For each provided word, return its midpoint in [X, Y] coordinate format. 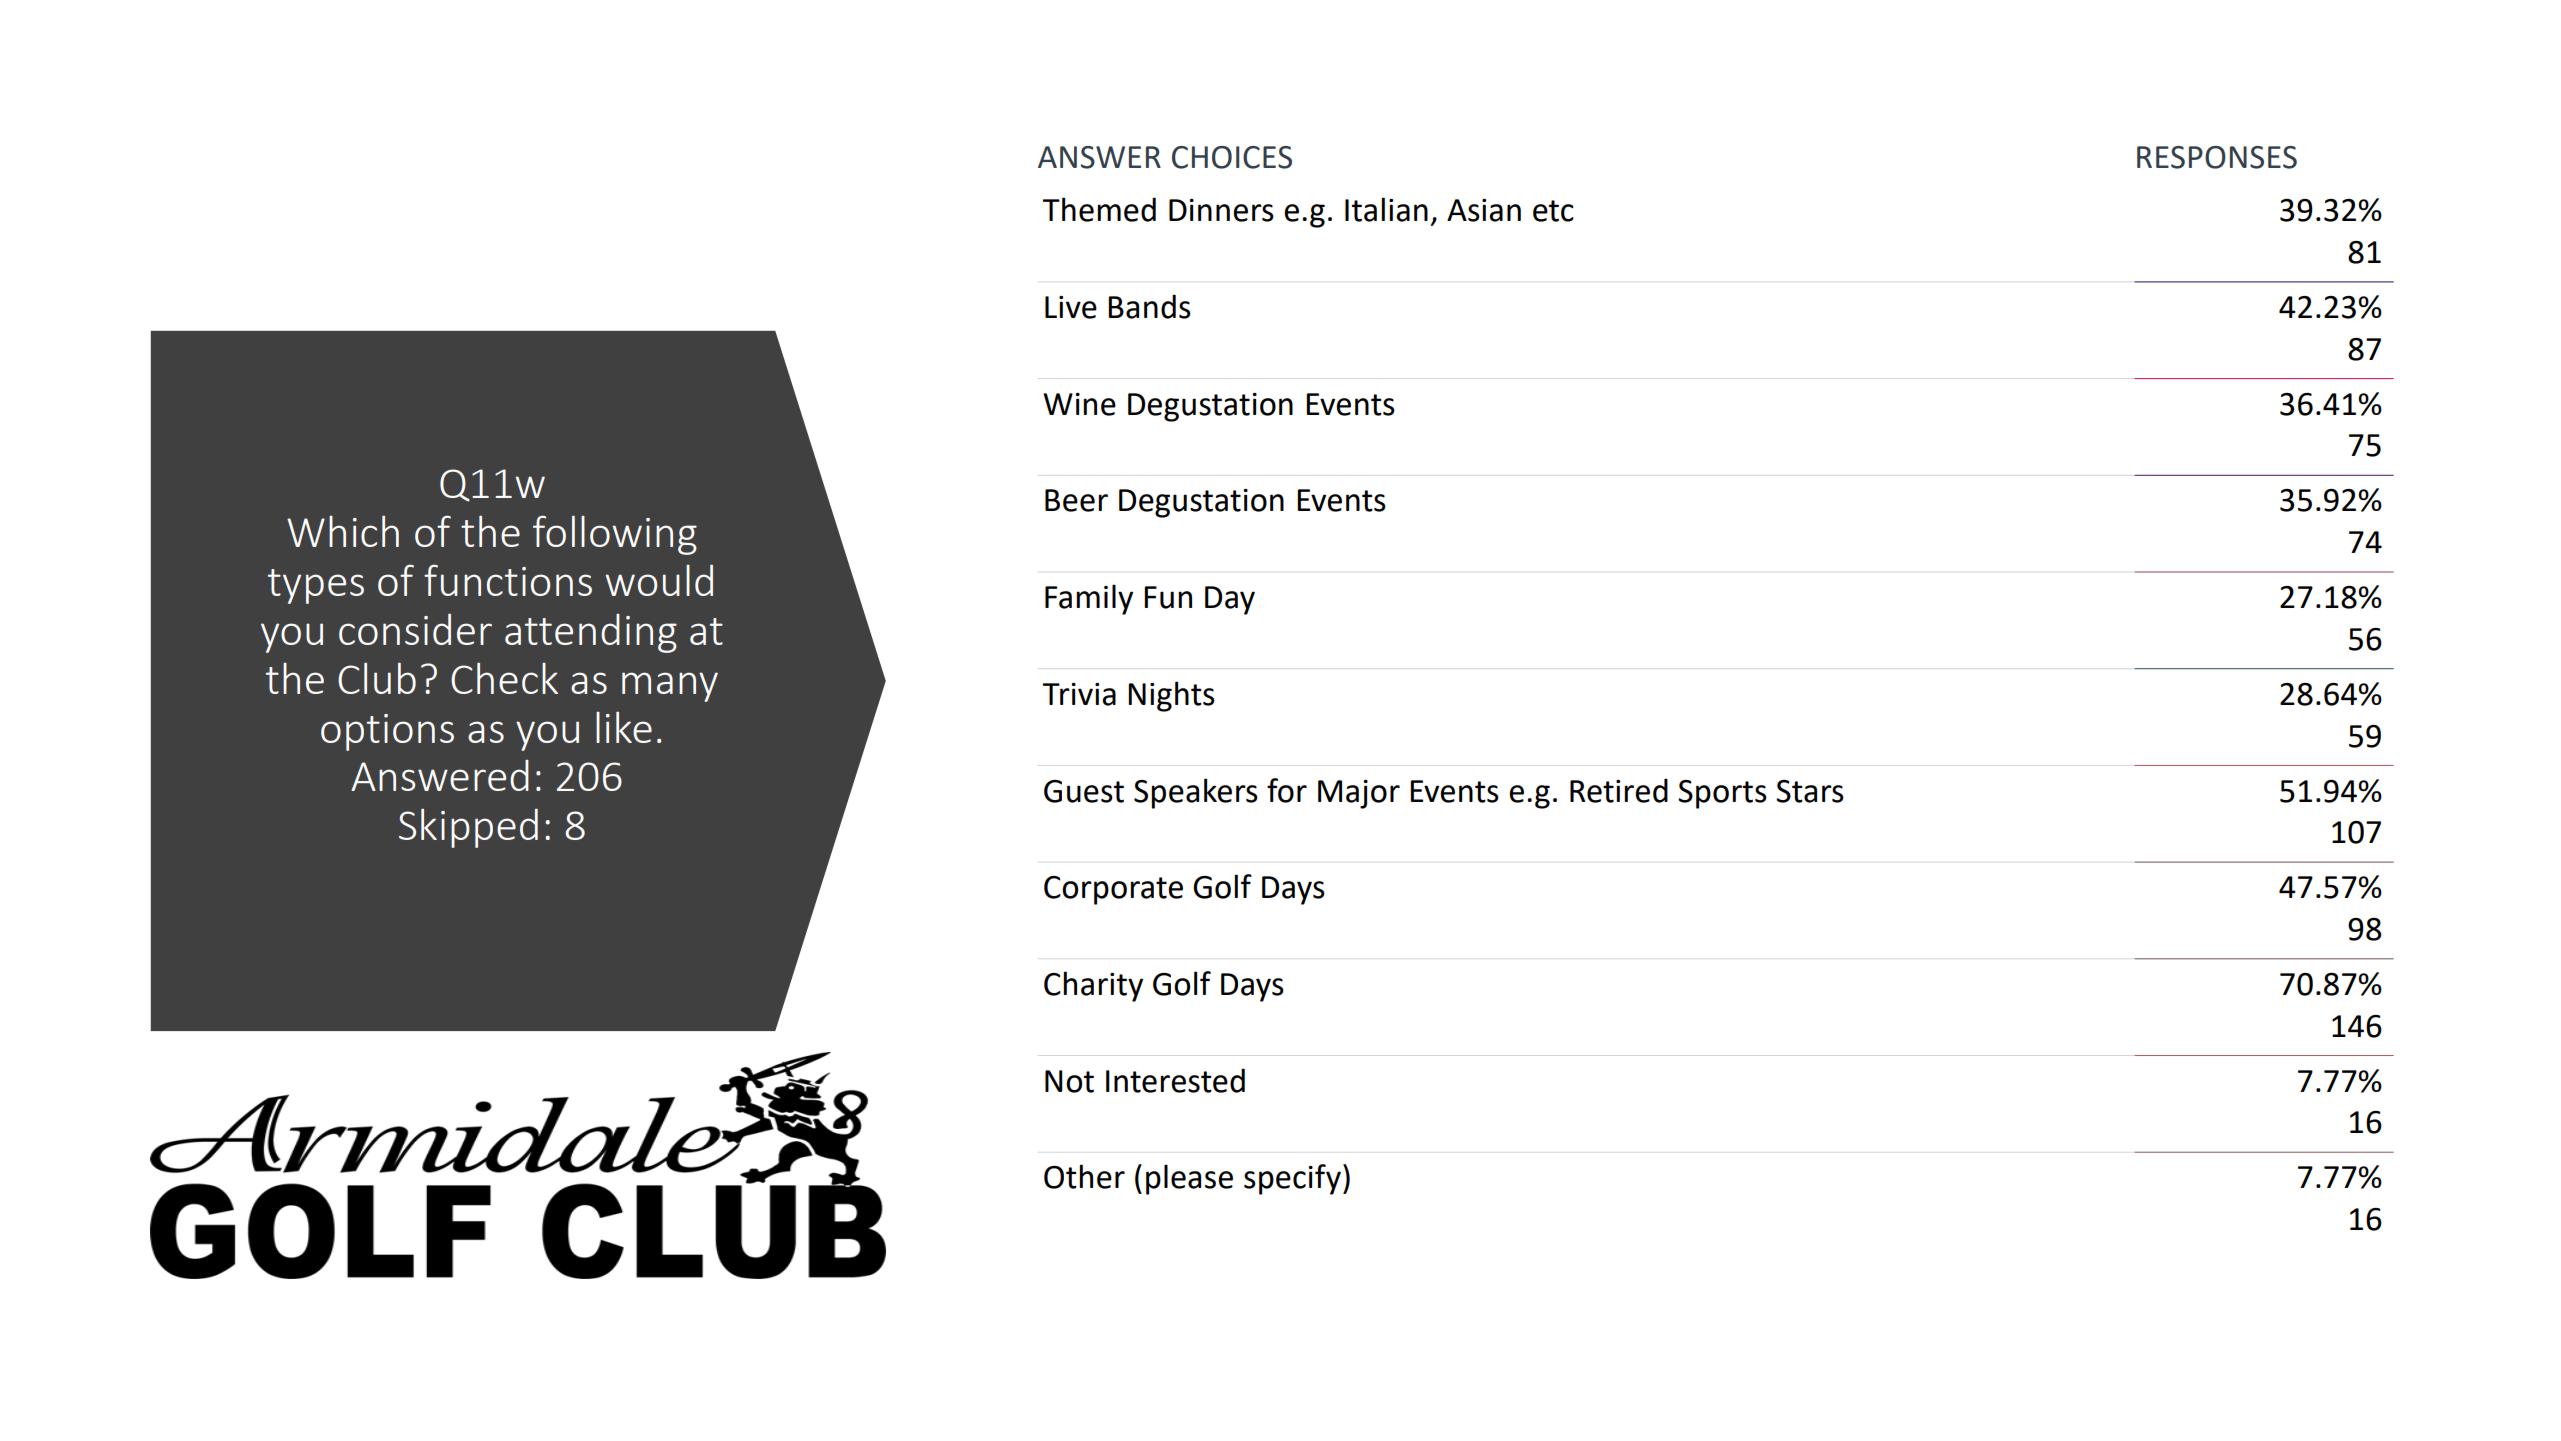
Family [1089, 599]
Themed [1099, 209]
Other [1084, 1176]
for [1287, 790]
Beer [1076, 500]
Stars [1810, 791]
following [615, 535]
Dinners [1221, 210]
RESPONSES [2217, 157]
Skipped [468, 828]
